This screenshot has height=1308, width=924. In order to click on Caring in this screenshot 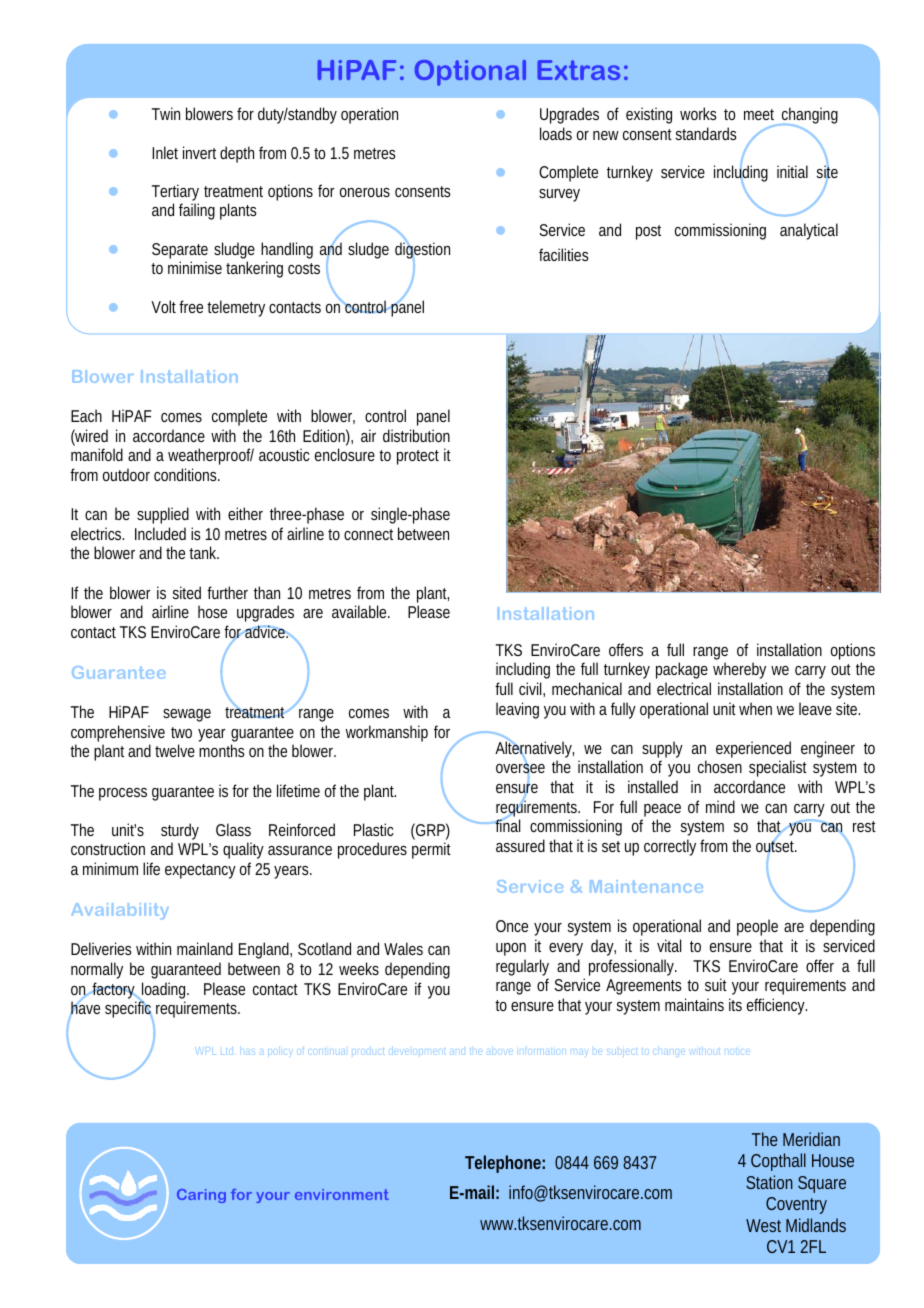, I will do `click(201, 1196)`.
